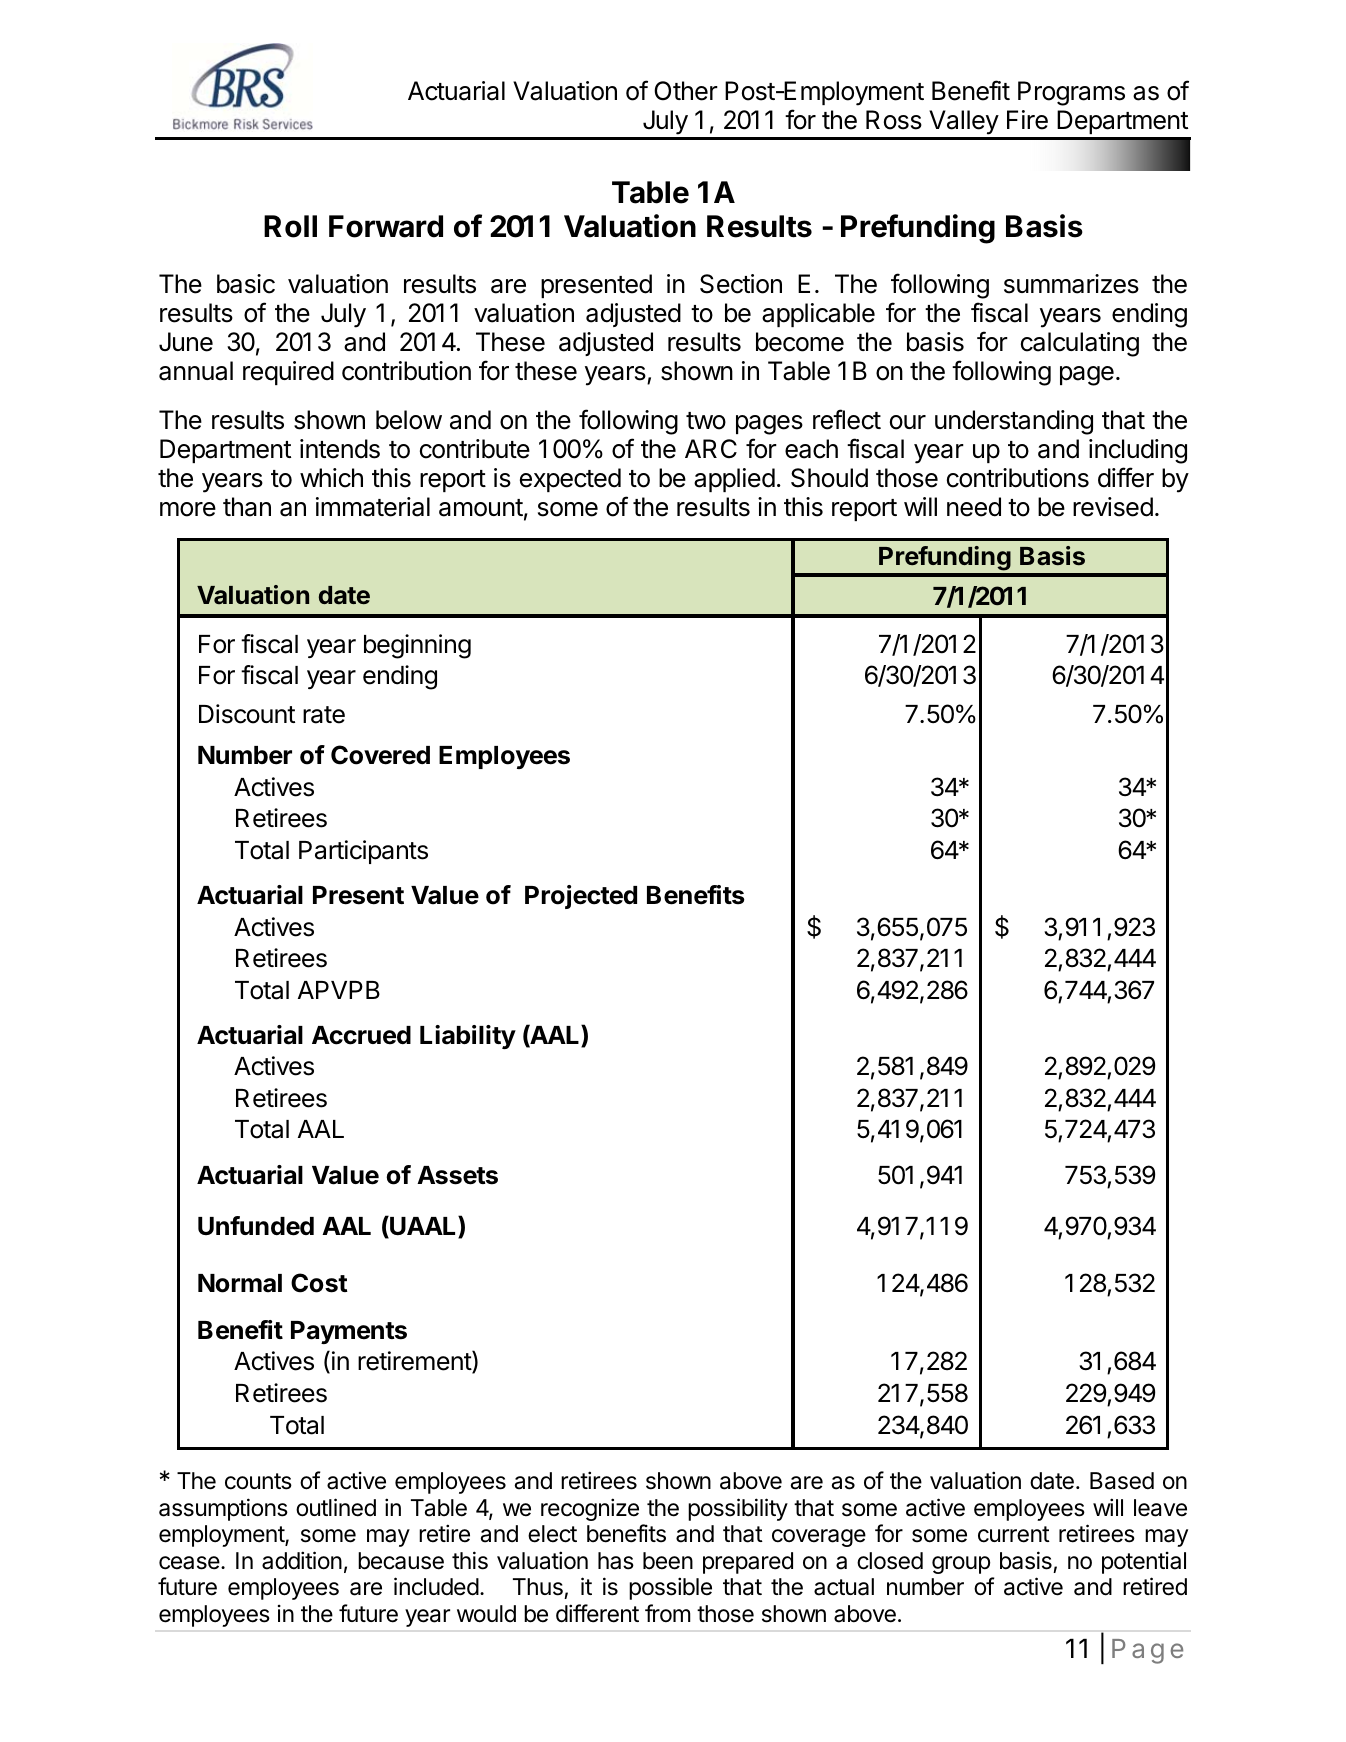  Describe the element at coordinates (1027, 120) in the screenshot. I see `Fire` at that location.
